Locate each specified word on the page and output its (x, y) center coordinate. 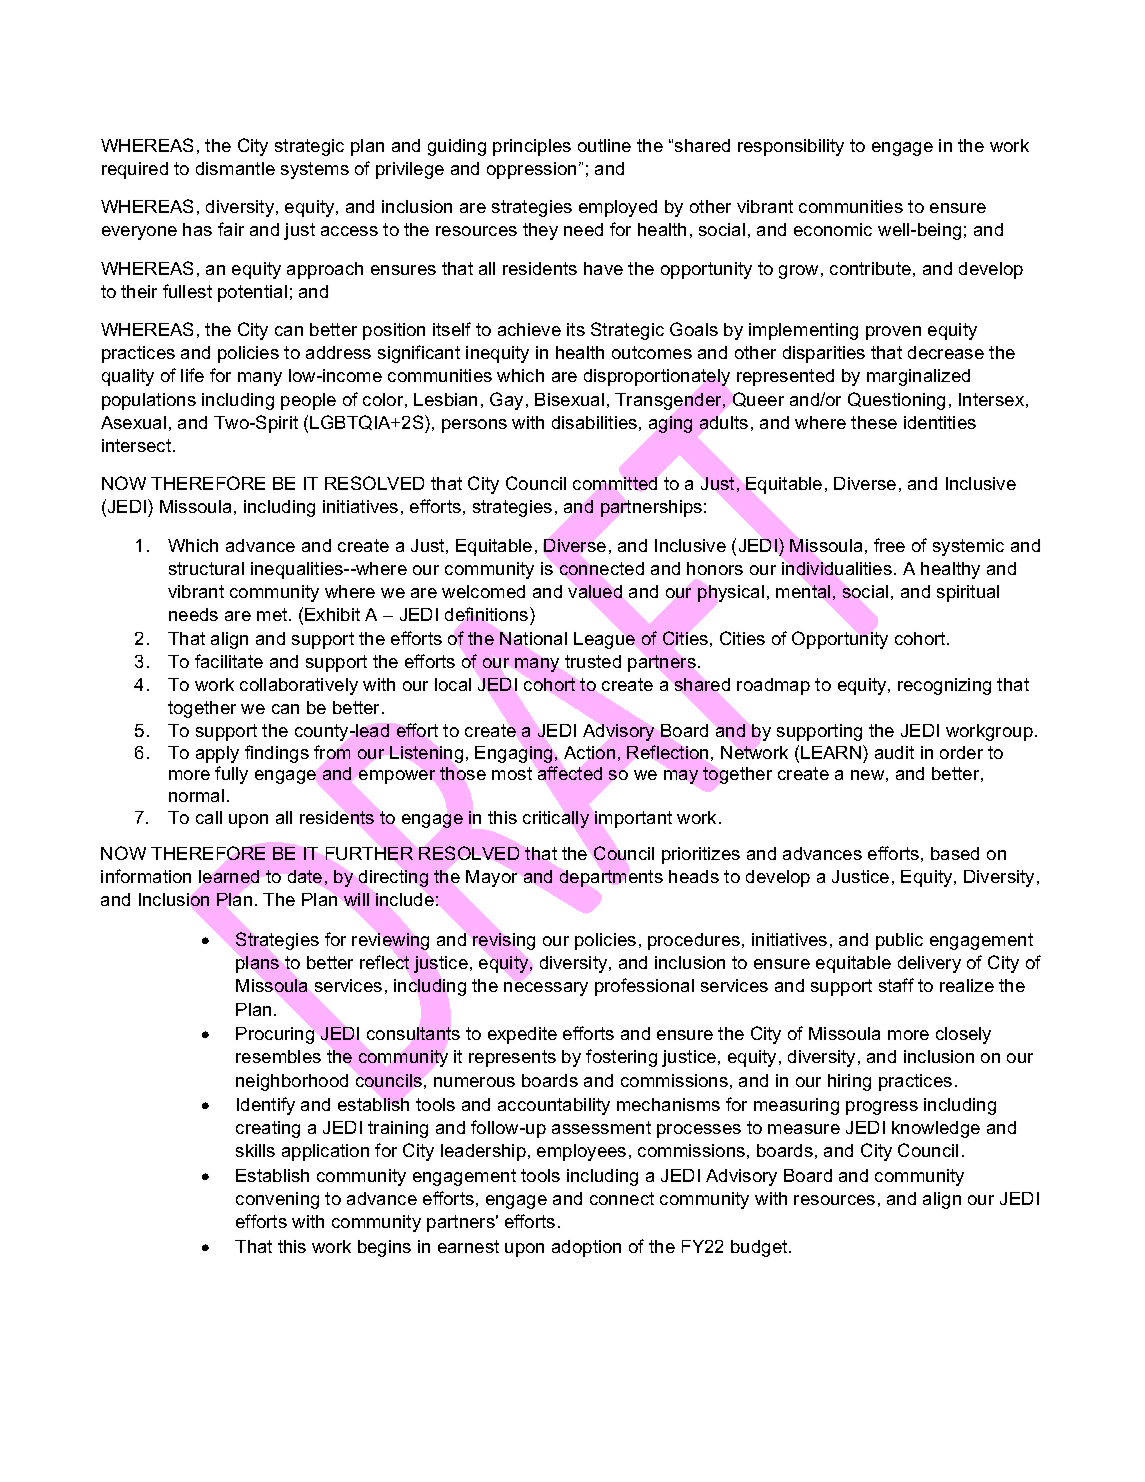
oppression (531, 170)
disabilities (594, 422)
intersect (138, 445)
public (899, 941)
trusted (593, 661)
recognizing (944, 686)
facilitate (229, 661)
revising (504, 941)
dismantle (235, 168)
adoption (586, 1248)
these (874, 422)
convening (277, 1200)
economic (833, 229)
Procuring (275, 1035)
